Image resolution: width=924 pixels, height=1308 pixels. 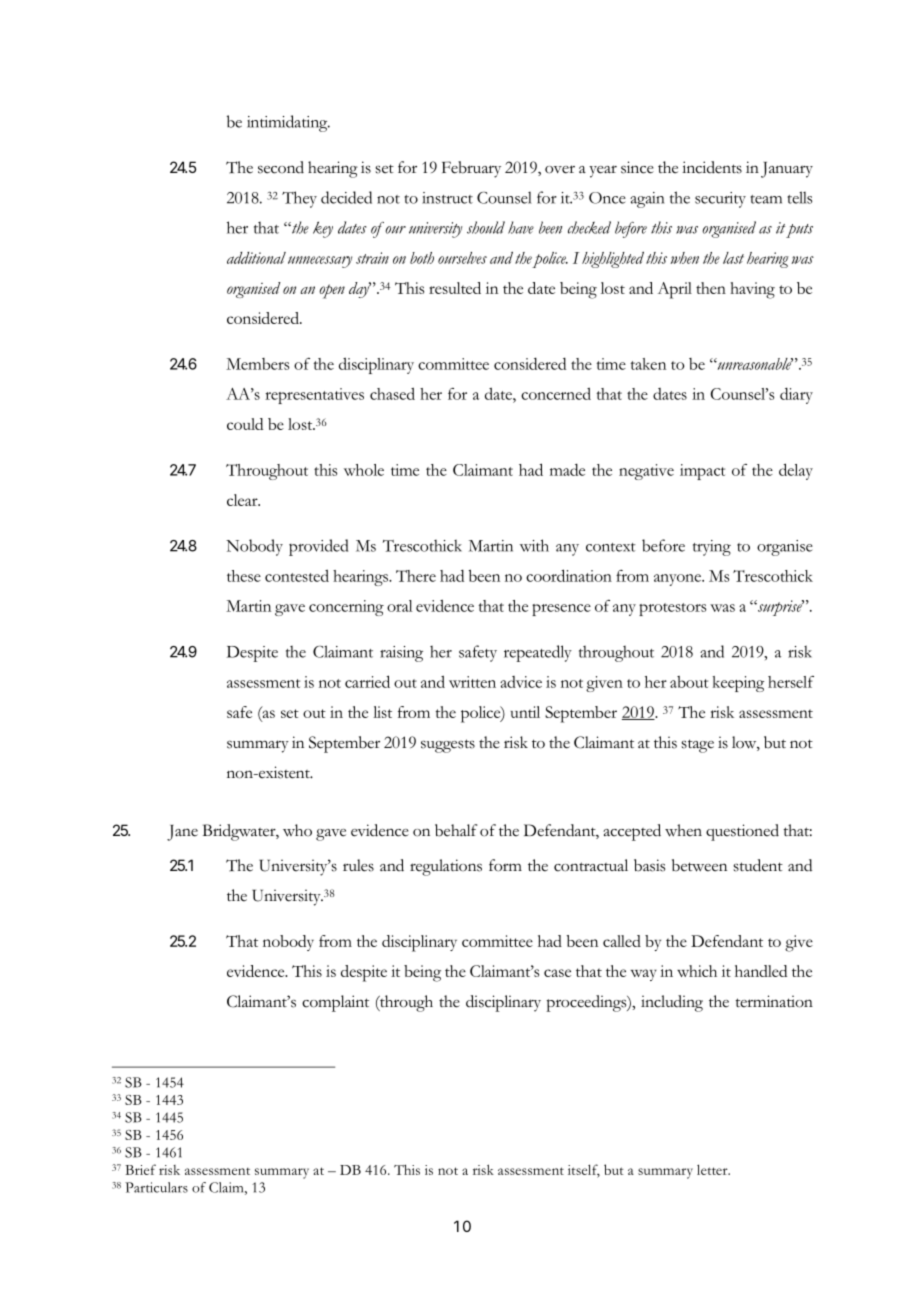 I want to click on case, so click(x=557, y=973).
